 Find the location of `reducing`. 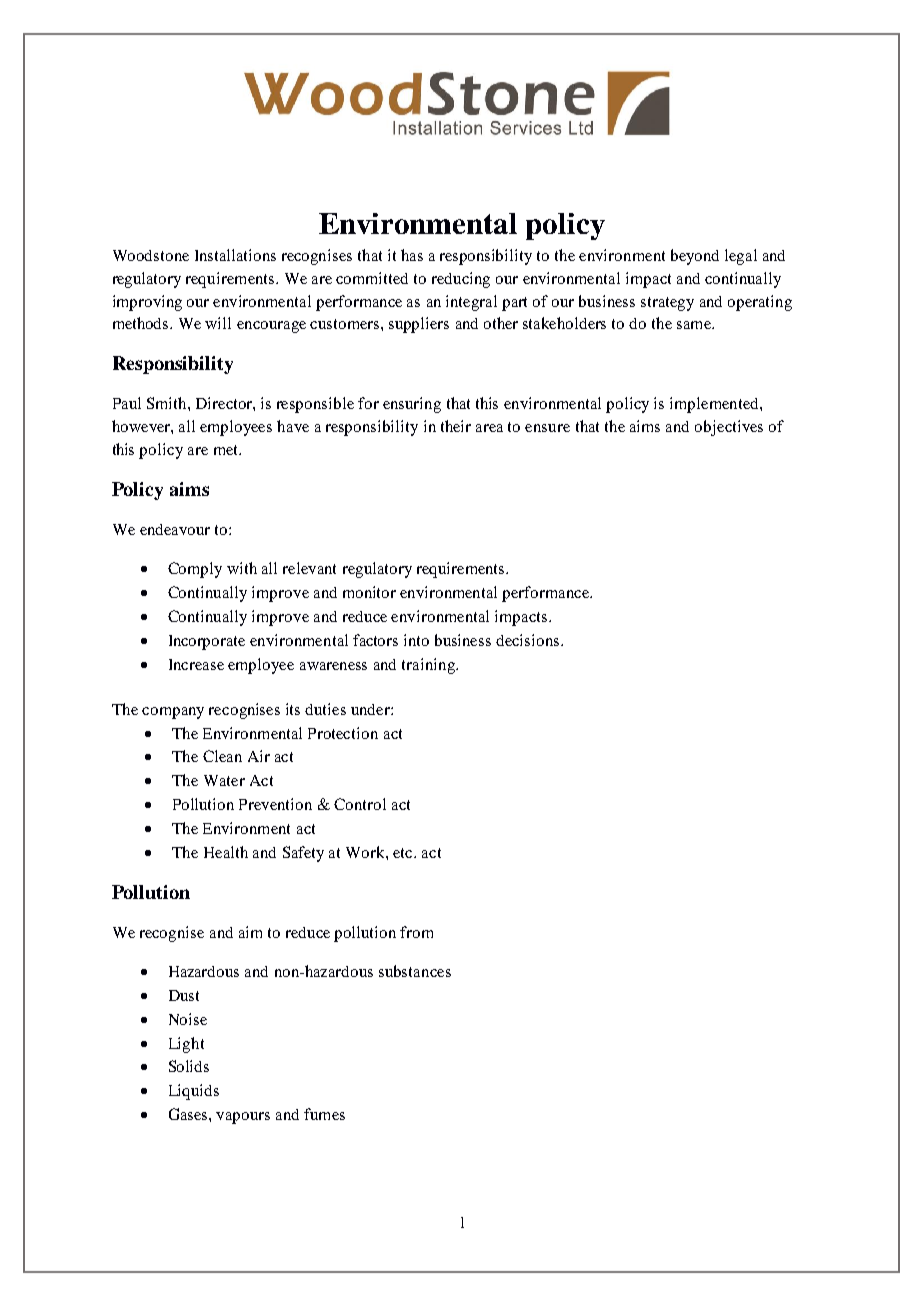

reducing is located at coordinates (461, 280).
